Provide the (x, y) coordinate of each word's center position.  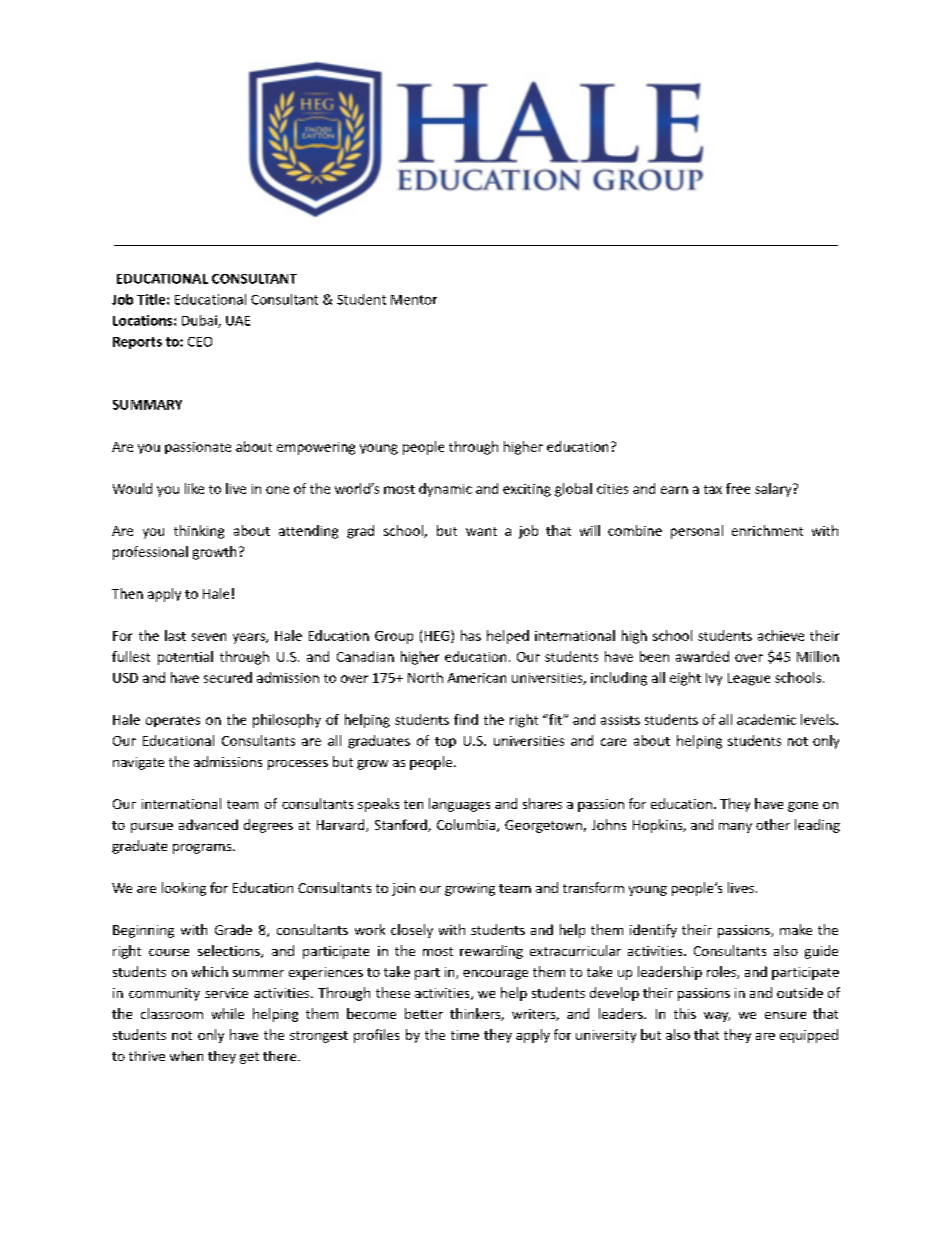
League (749, 679)
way (717, 1017)
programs (203, 849)
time (465, 1035)
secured (228, 677)
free (738, 488)
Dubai (200, 321)
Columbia (466, 824)
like (194, 488)
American (477, 678)
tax (713, 489)
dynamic (445, 490)
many (735, 828)
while (228, 1013)
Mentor (414, 300)
